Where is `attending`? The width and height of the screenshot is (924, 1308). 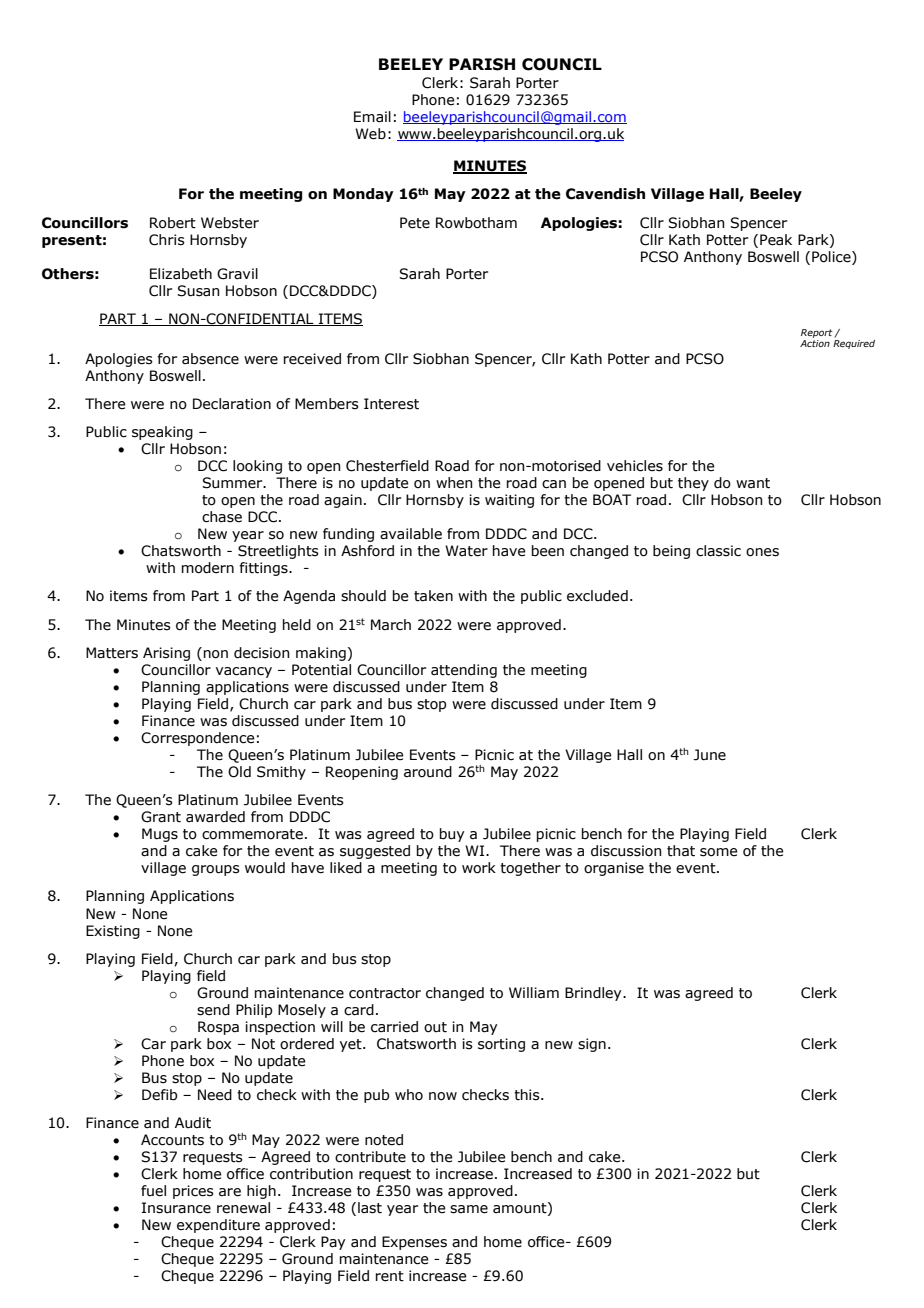 attending is located at coordinates (464, 671).
